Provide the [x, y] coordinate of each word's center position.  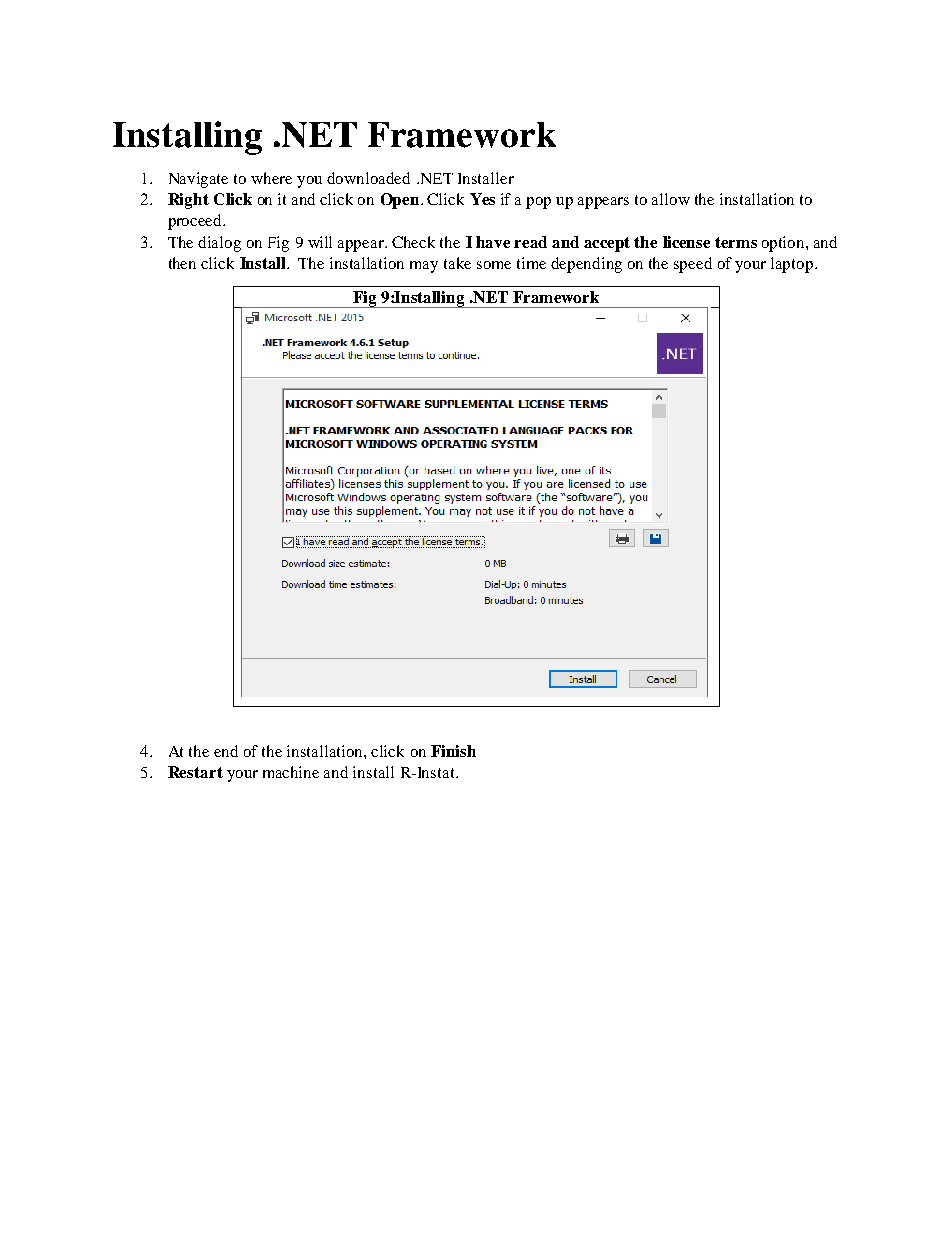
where [271, 178]
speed [693, 265]
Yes [482, 199]
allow [671, 199]
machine [291, 772]
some [494, 265]
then [182, 263]
